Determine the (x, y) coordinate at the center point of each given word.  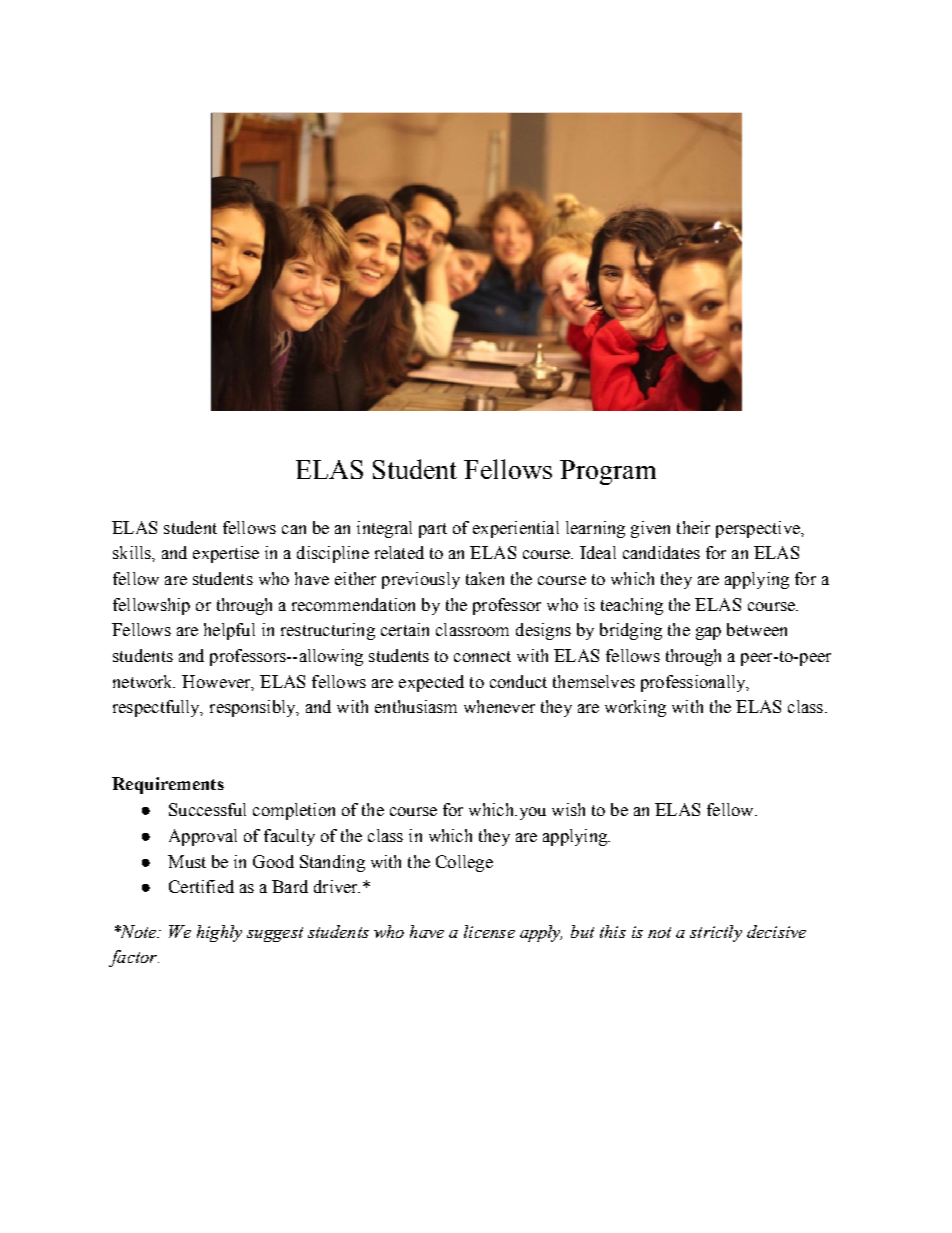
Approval (203, 837)
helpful (229, 631)
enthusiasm (416, 706)
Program (608, 472)
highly (219, 933)
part (433, 530)
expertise (226, 554)
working (635, 708)
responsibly (254, 708)
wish (568, 809)
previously (421, 580)
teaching (632, 606)
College (464, 863)
